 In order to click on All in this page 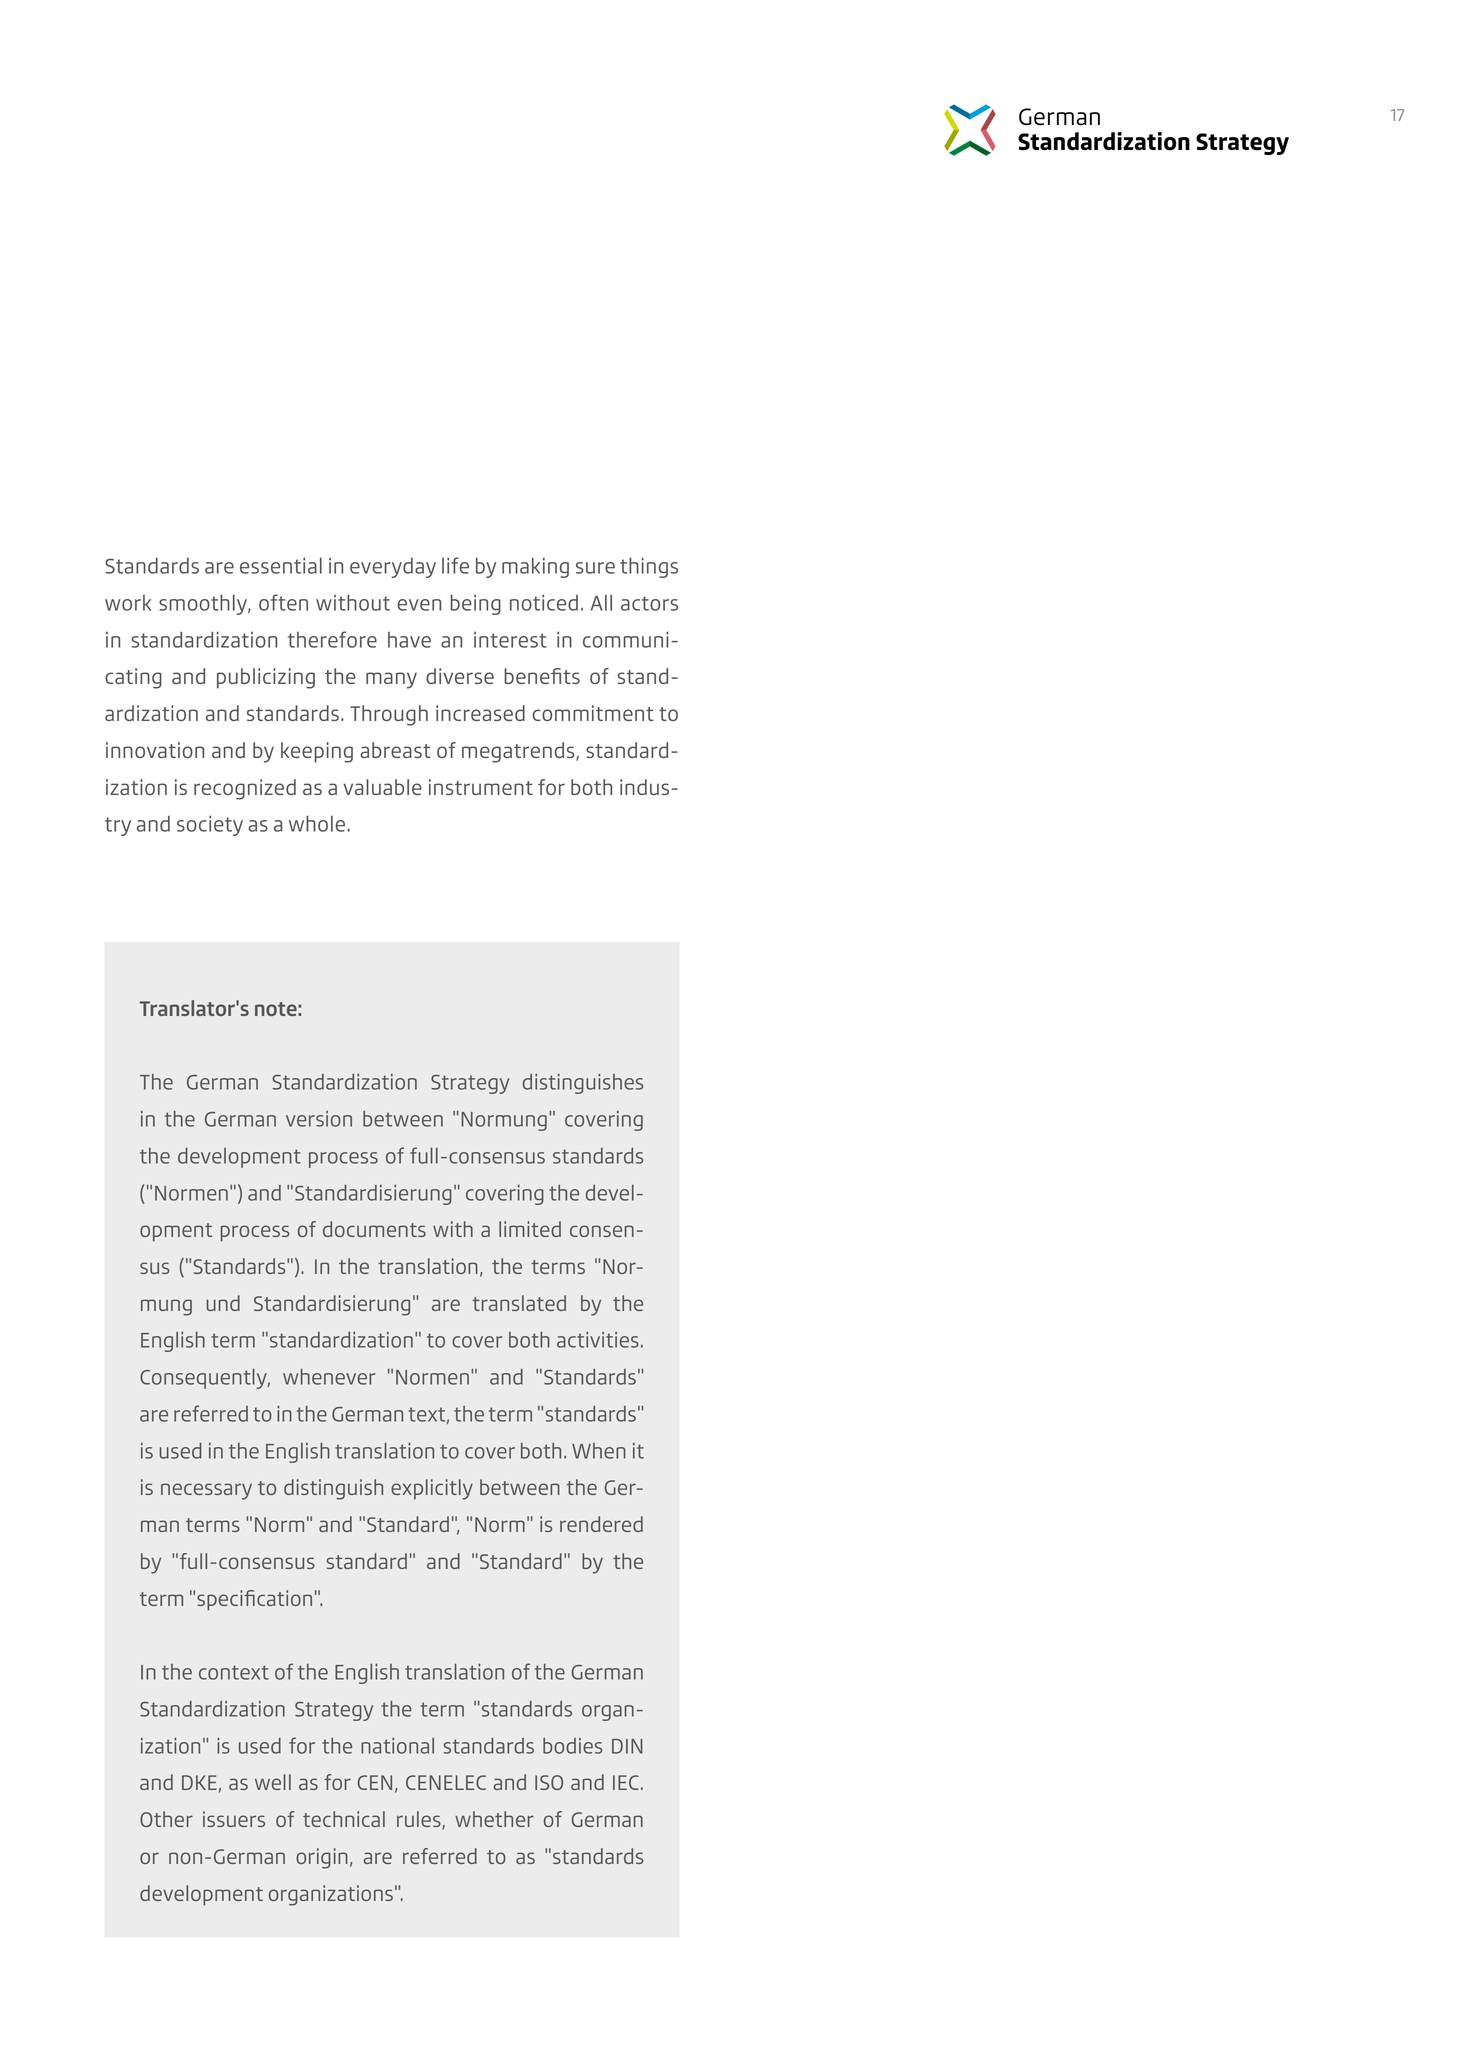, I will do `click(601, 602)`.
